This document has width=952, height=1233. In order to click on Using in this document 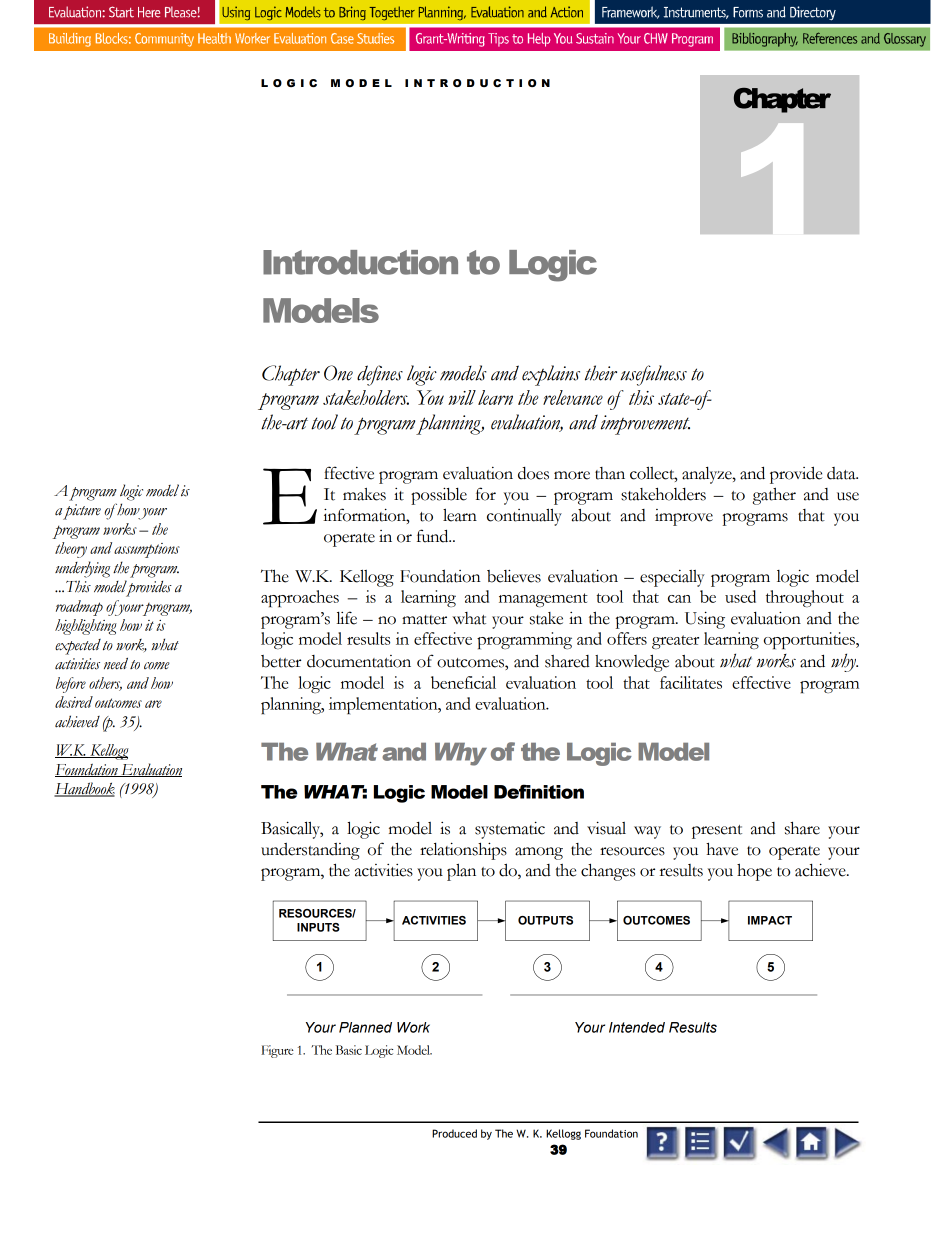, I will do `click(705, 620)`.
